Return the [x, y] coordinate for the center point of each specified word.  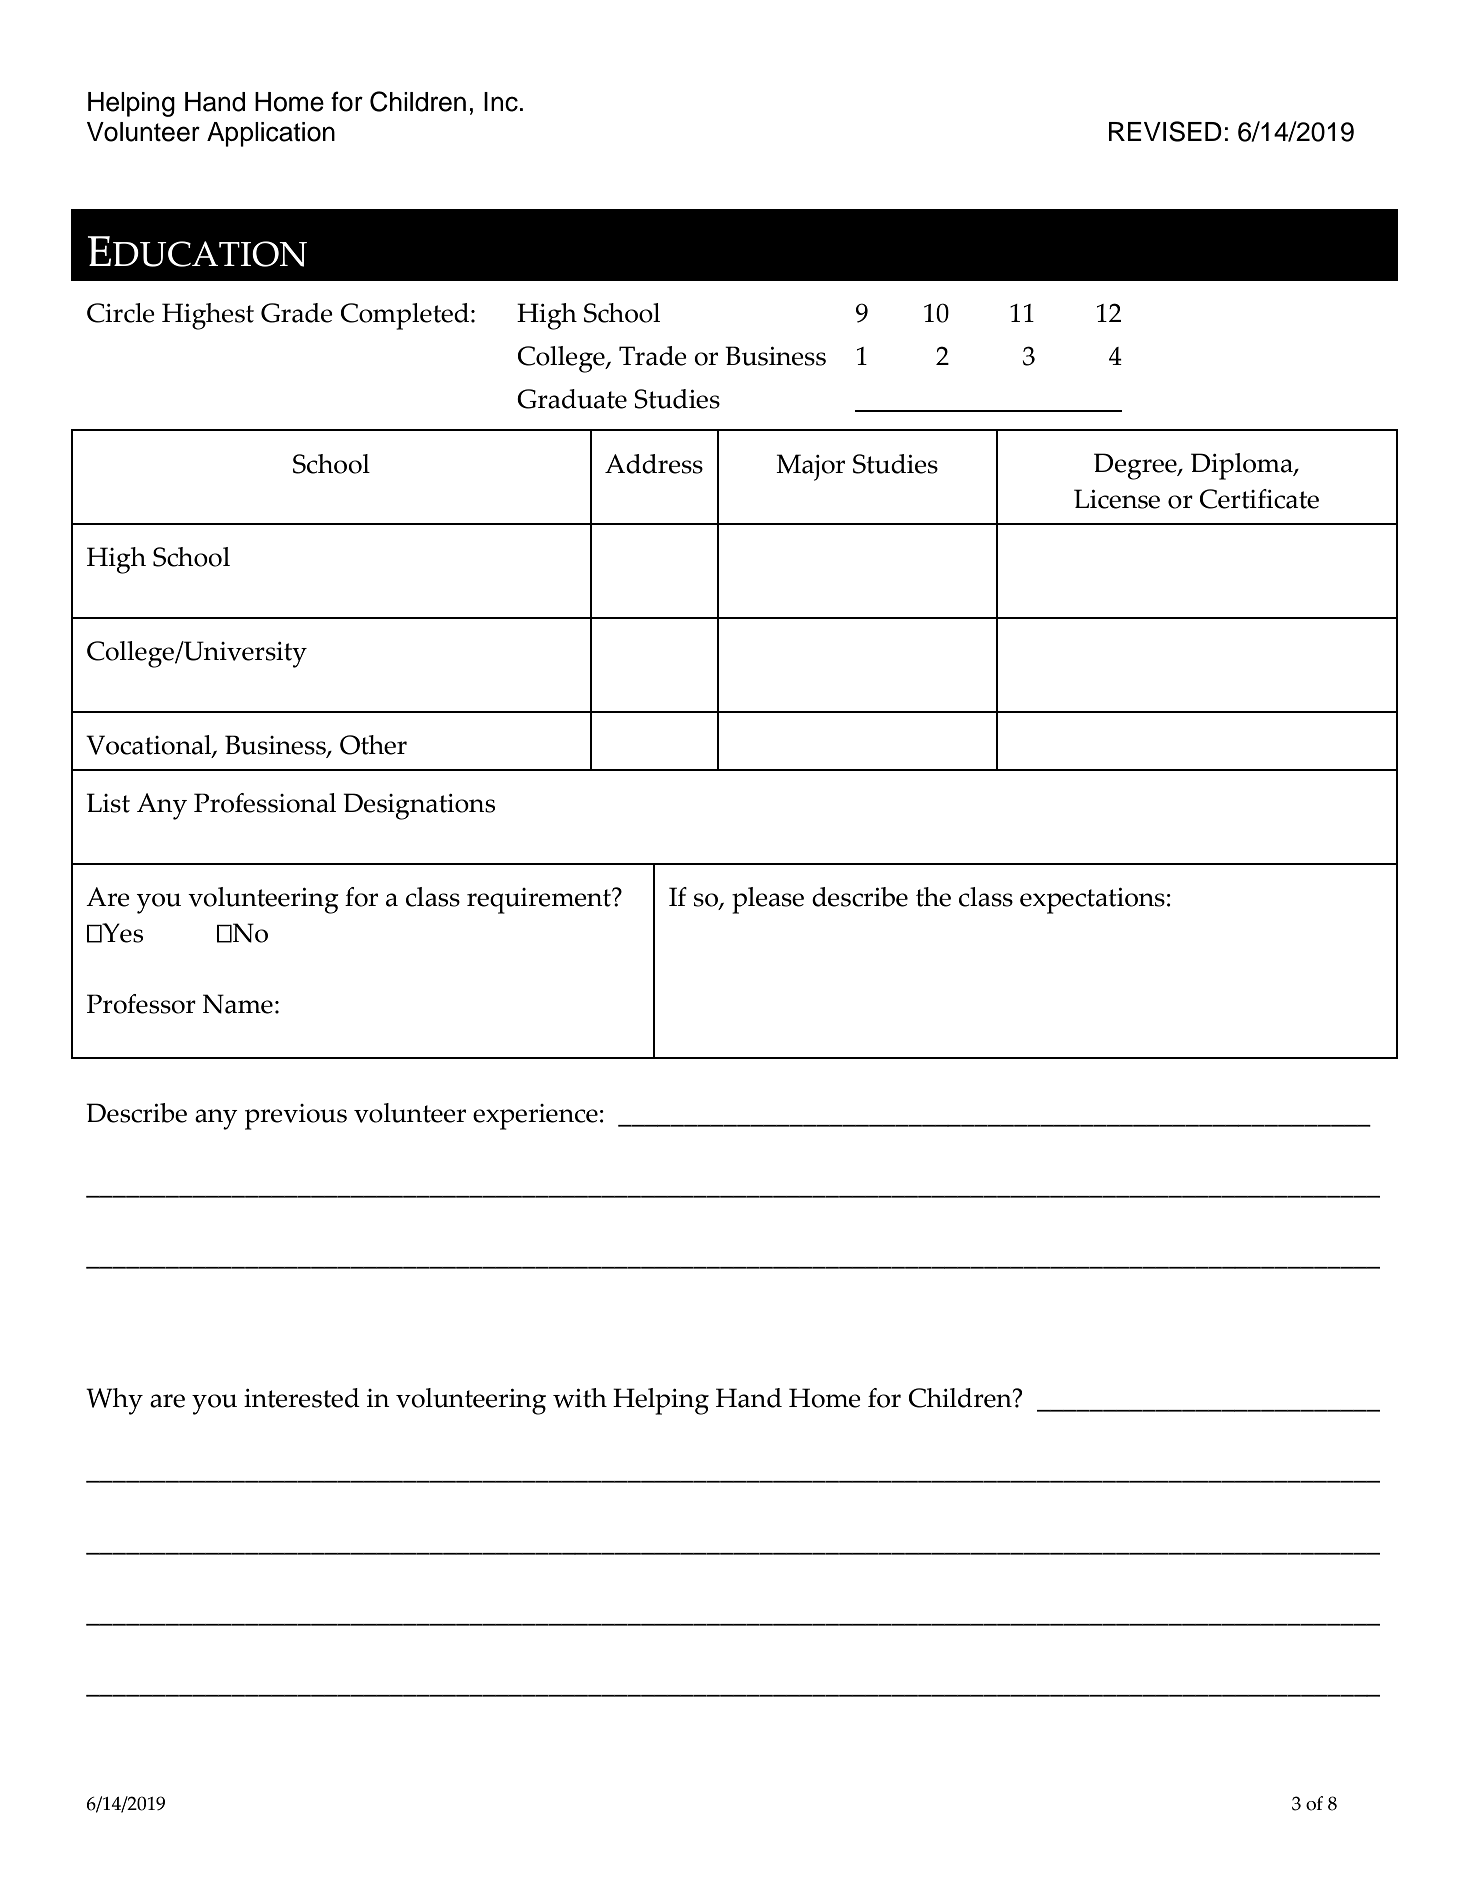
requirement [540, 901]
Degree [1136, 466]
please [768, 900]
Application [271, 134]
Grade [297, 313]
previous [296, 1117]
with [580, 1398]
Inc [501, 102]
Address [654, 464]
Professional [265, 803]
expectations [1092, 901]
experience [535, 1117]
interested [302, 1398]
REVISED [1165, 131]
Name [238, 1004]
